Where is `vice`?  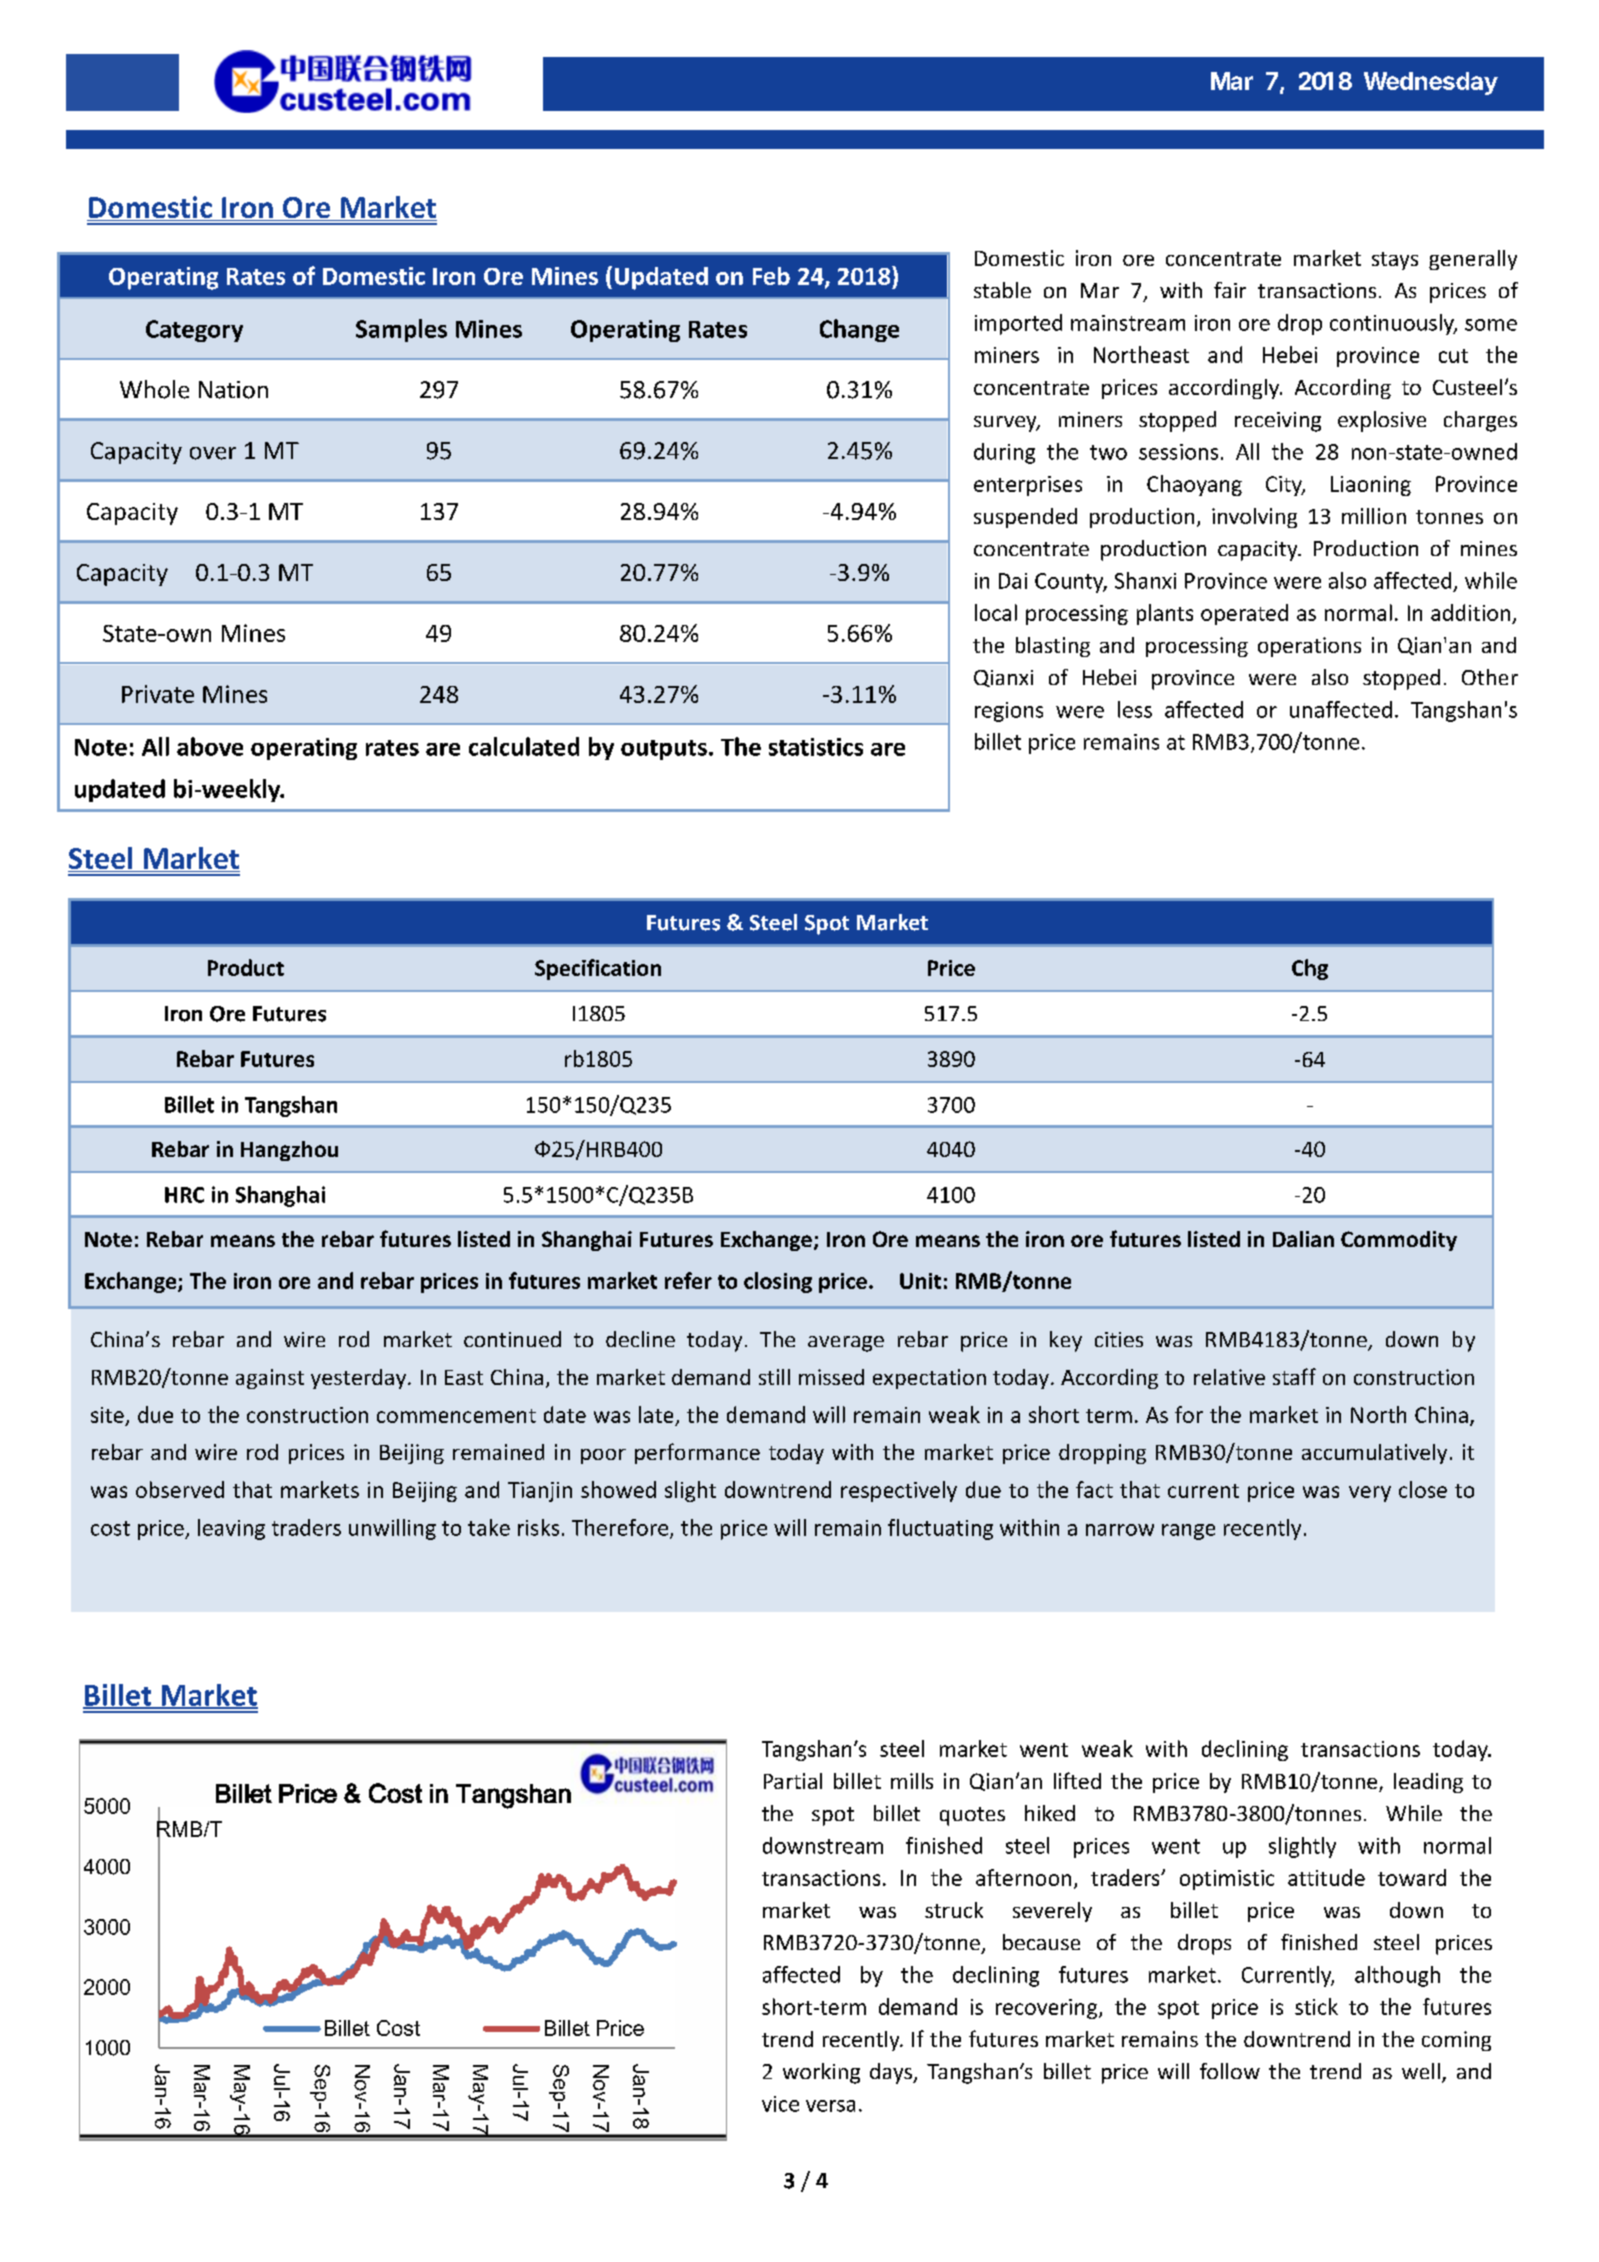 vice is located at coordinates (780, 2104).
